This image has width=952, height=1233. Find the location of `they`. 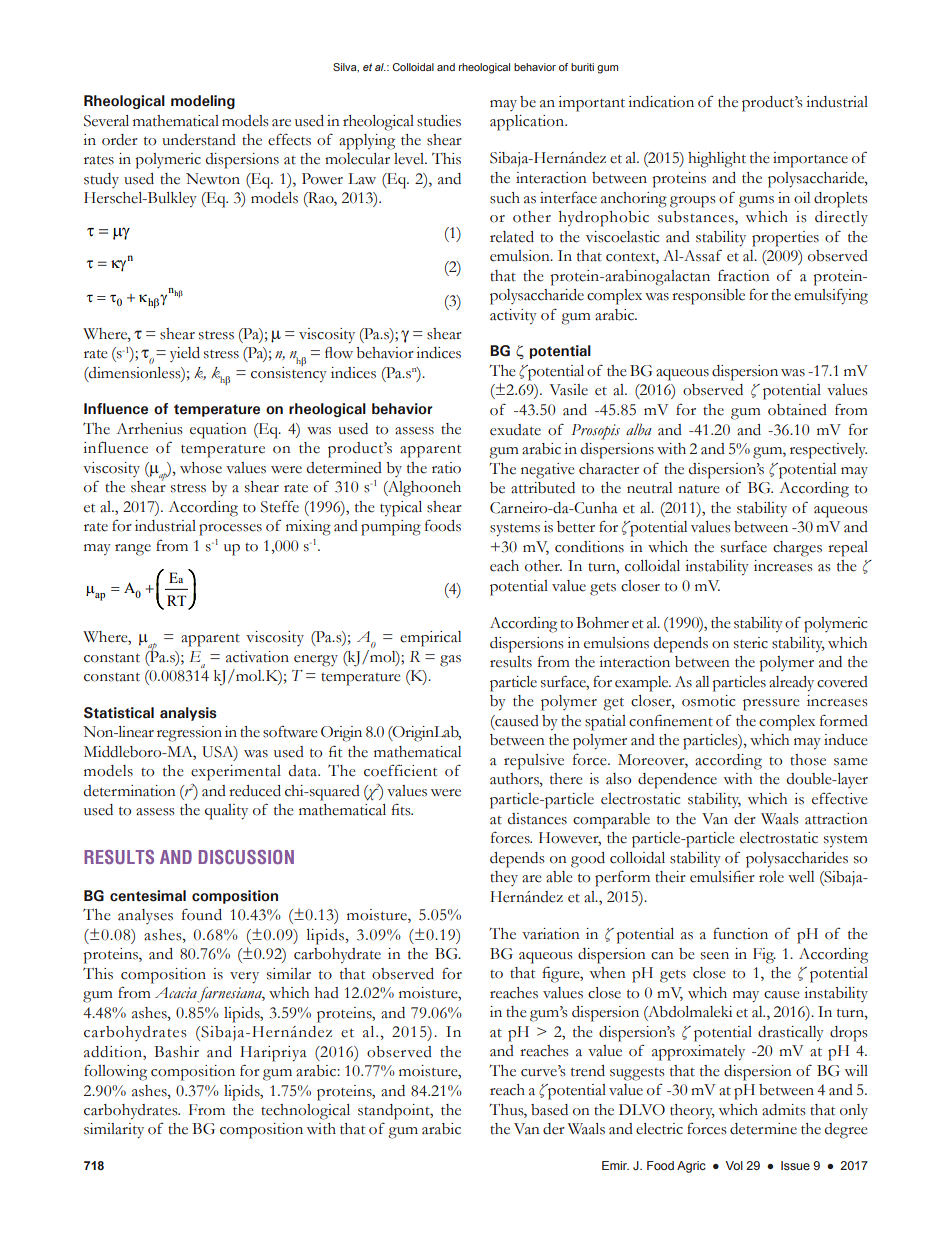

they is located at coordinates (504, 878).
